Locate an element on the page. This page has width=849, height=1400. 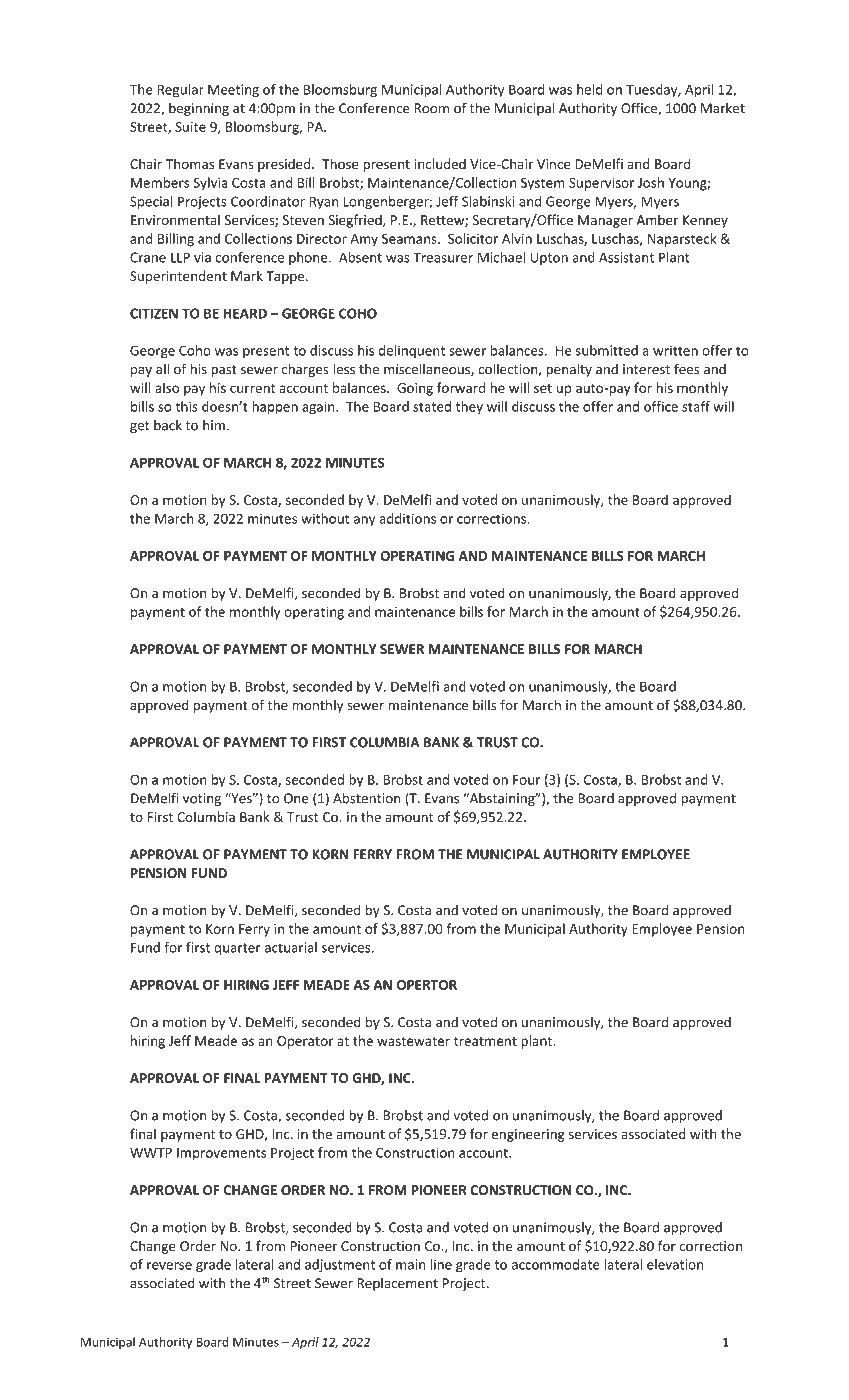
quarter is located at coordinates (237, 949).
